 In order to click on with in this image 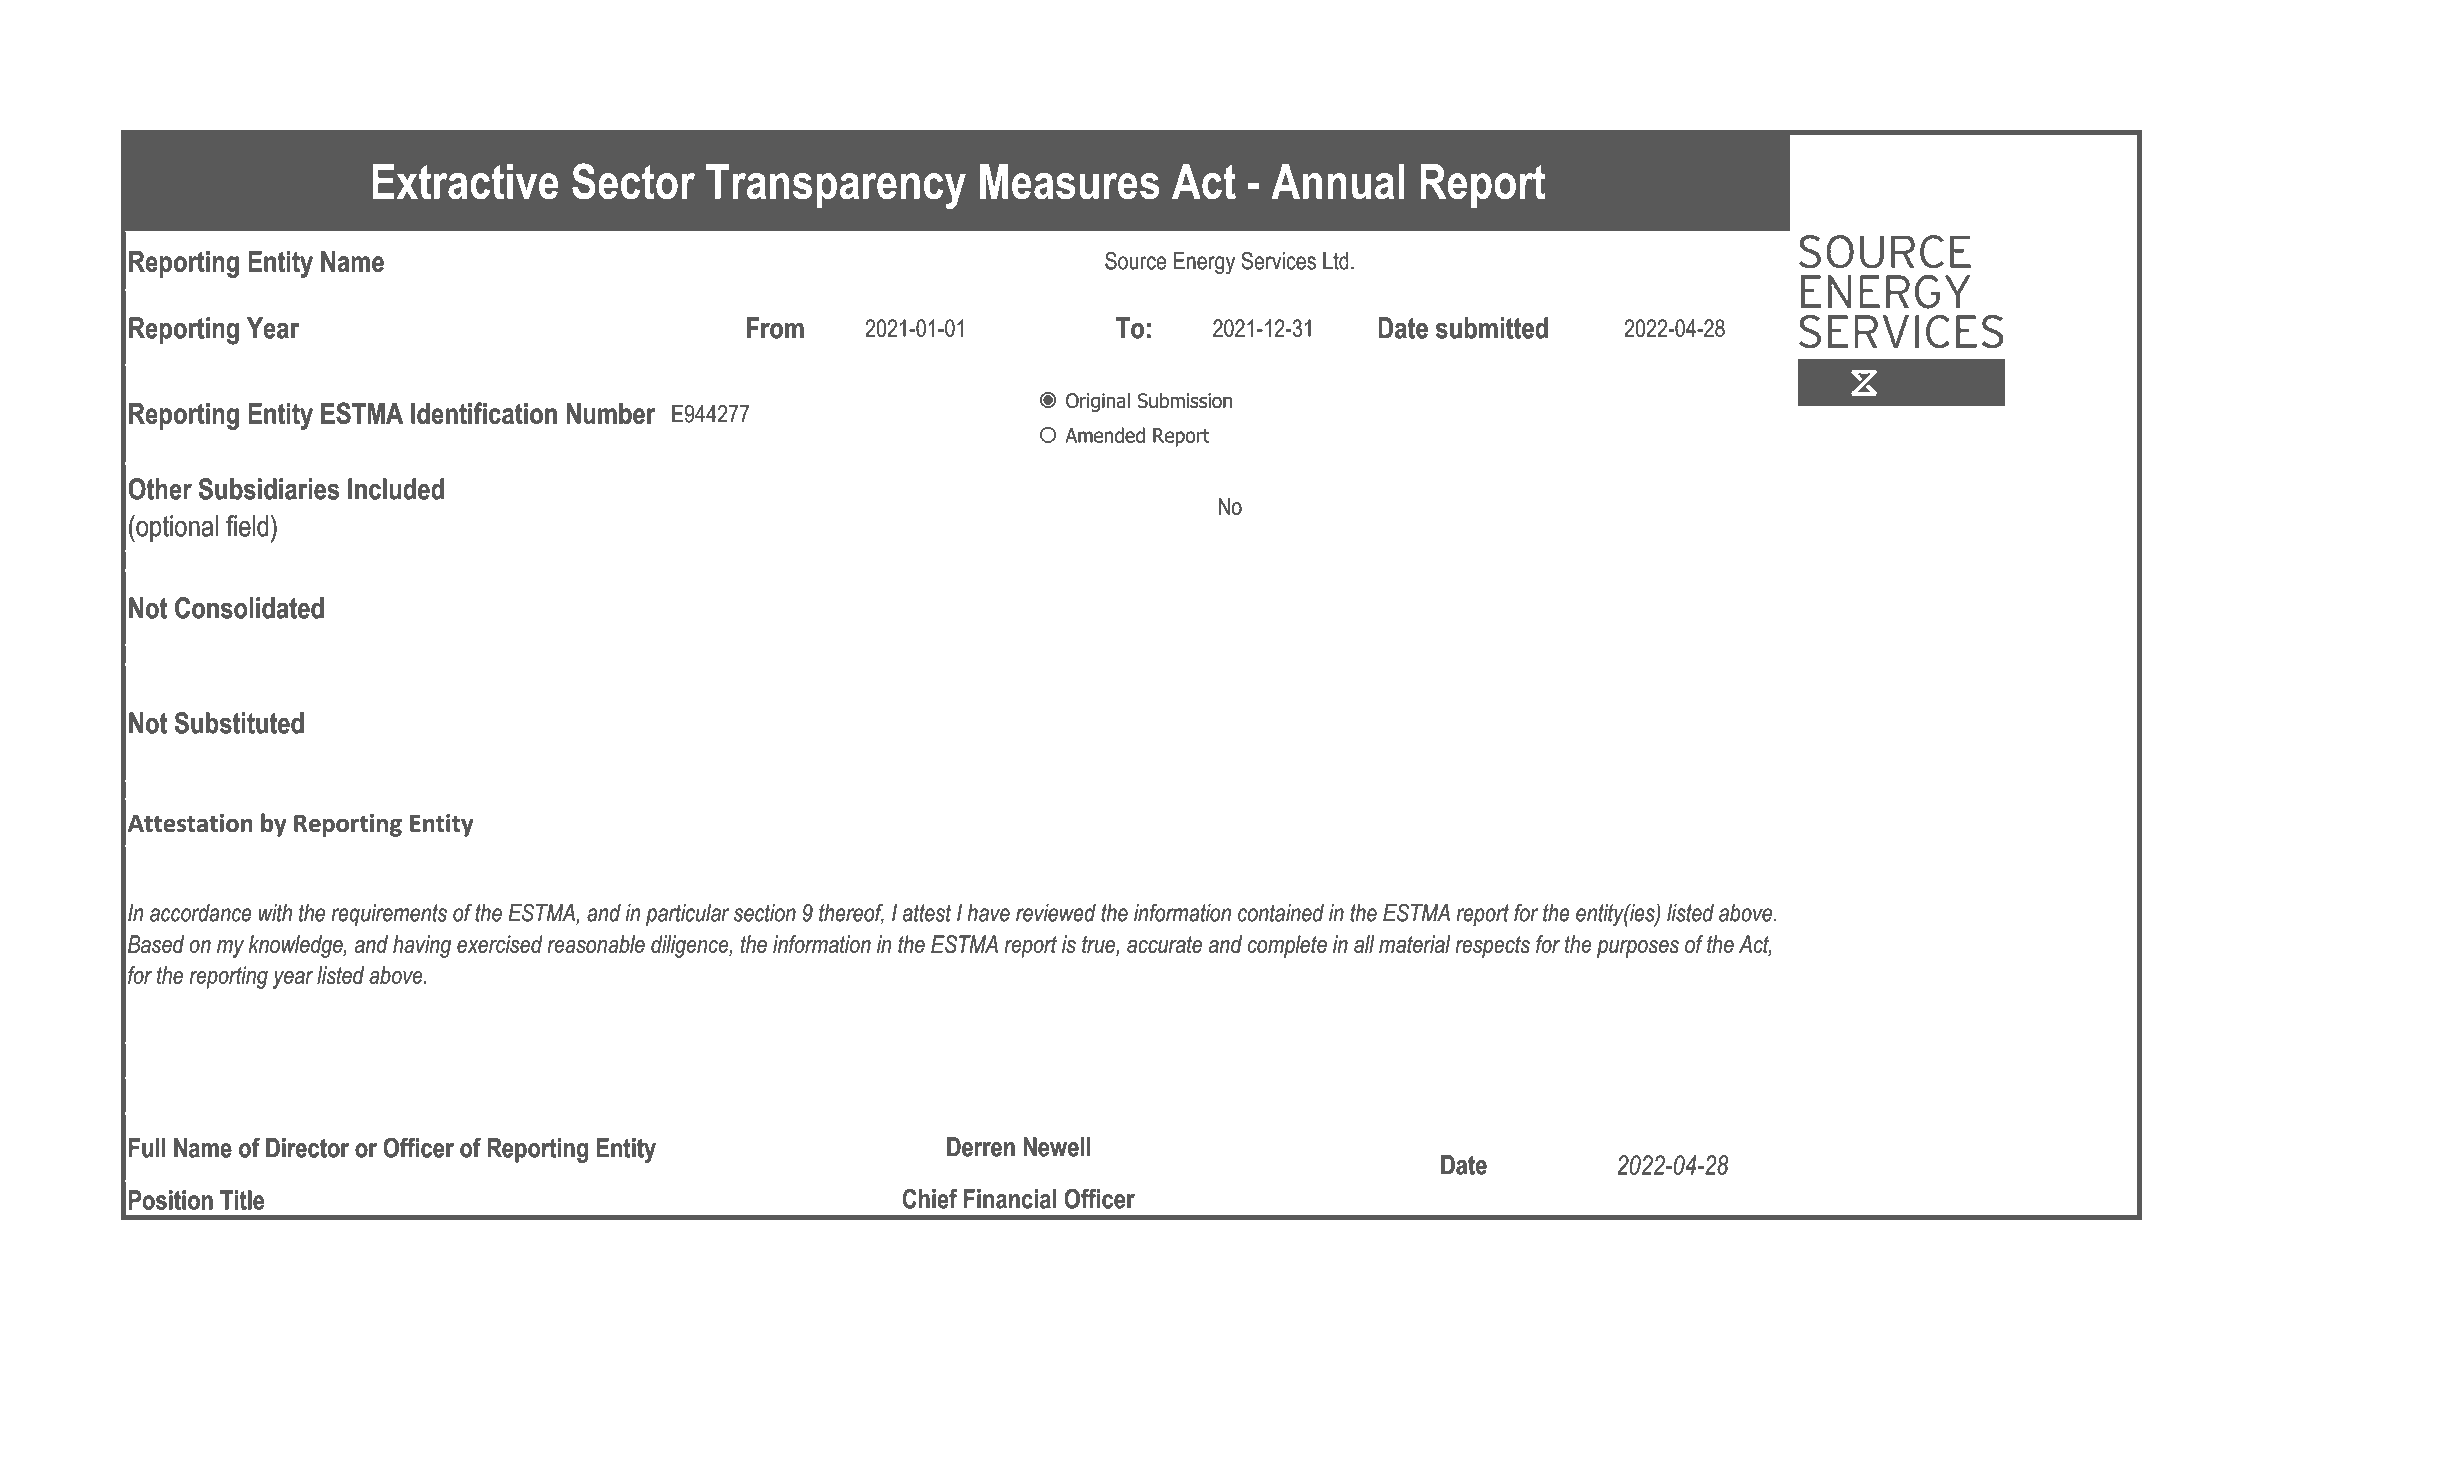, I will do `click(275, 913)`.
